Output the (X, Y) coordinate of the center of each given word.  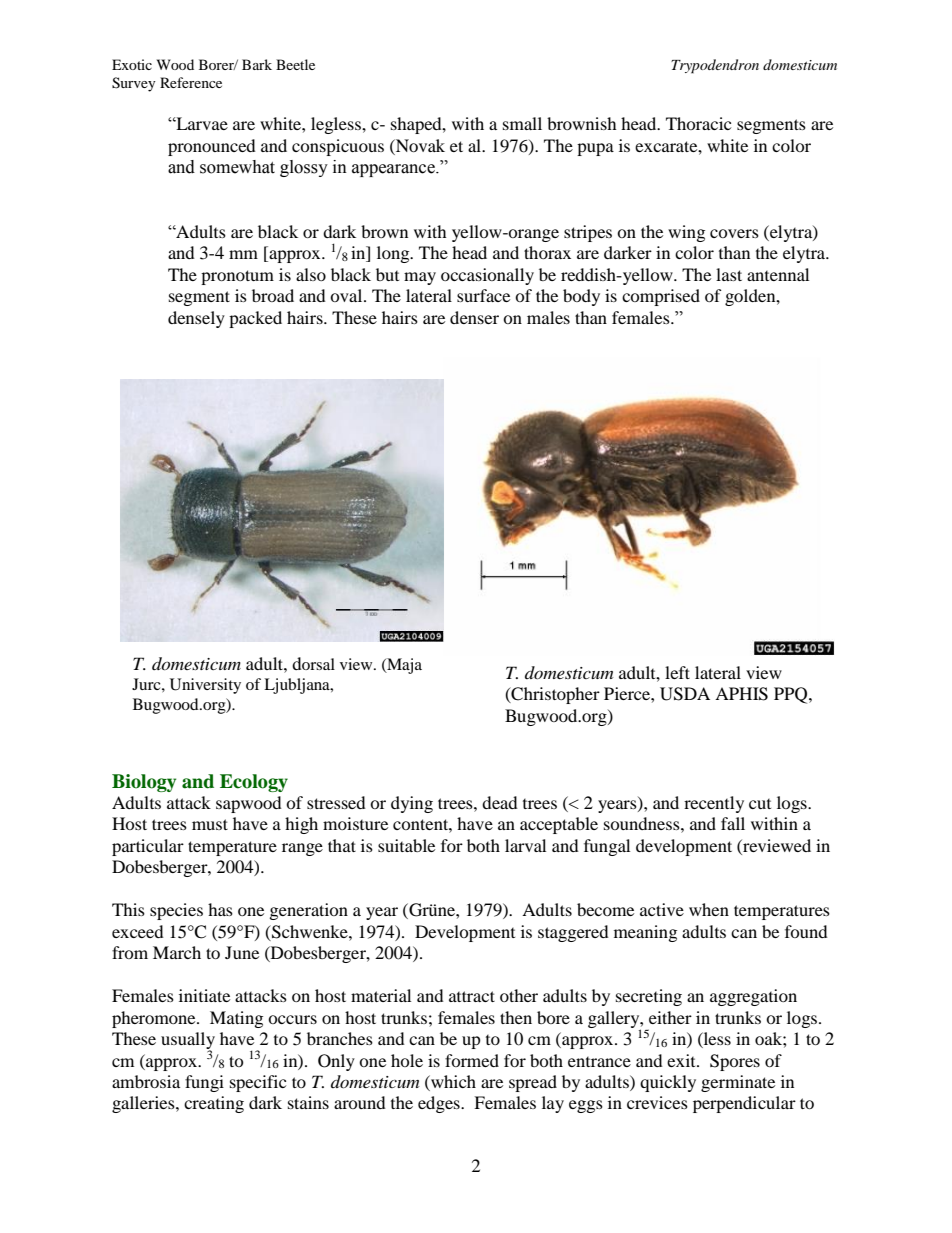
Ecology (254, 783)
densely (196, 319)
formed (472, 1060)
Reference (191, 82)
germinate (738, 1083)
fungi (204, 1083)
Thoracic (698, 123)
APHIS (741, 694)
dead (500, 802)
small (522, 123)
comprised (661, 297)
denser (474, 317)
